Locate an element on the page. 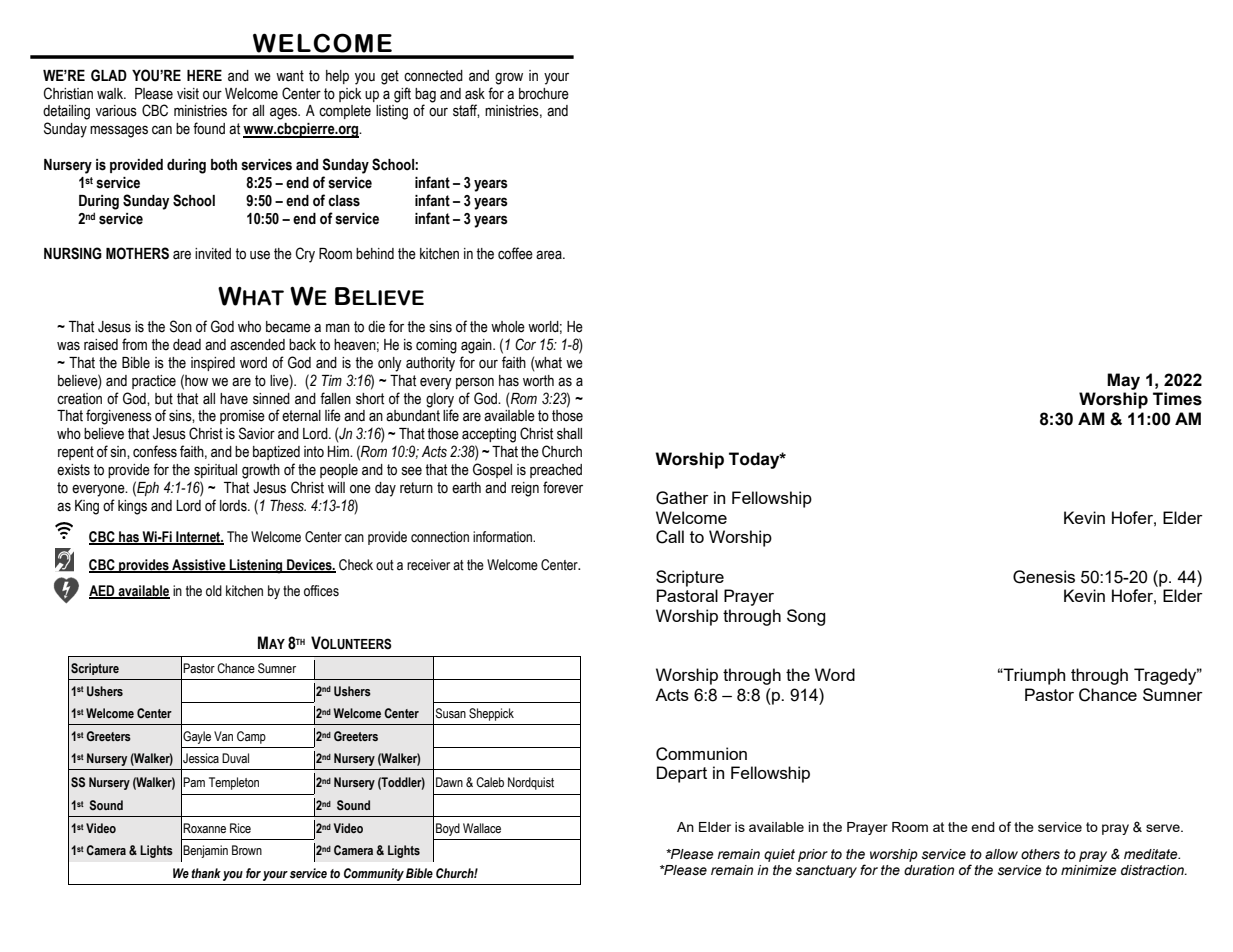 The width and height of the image is (1233, 952). Times is located at coordinates (1177, 399).
